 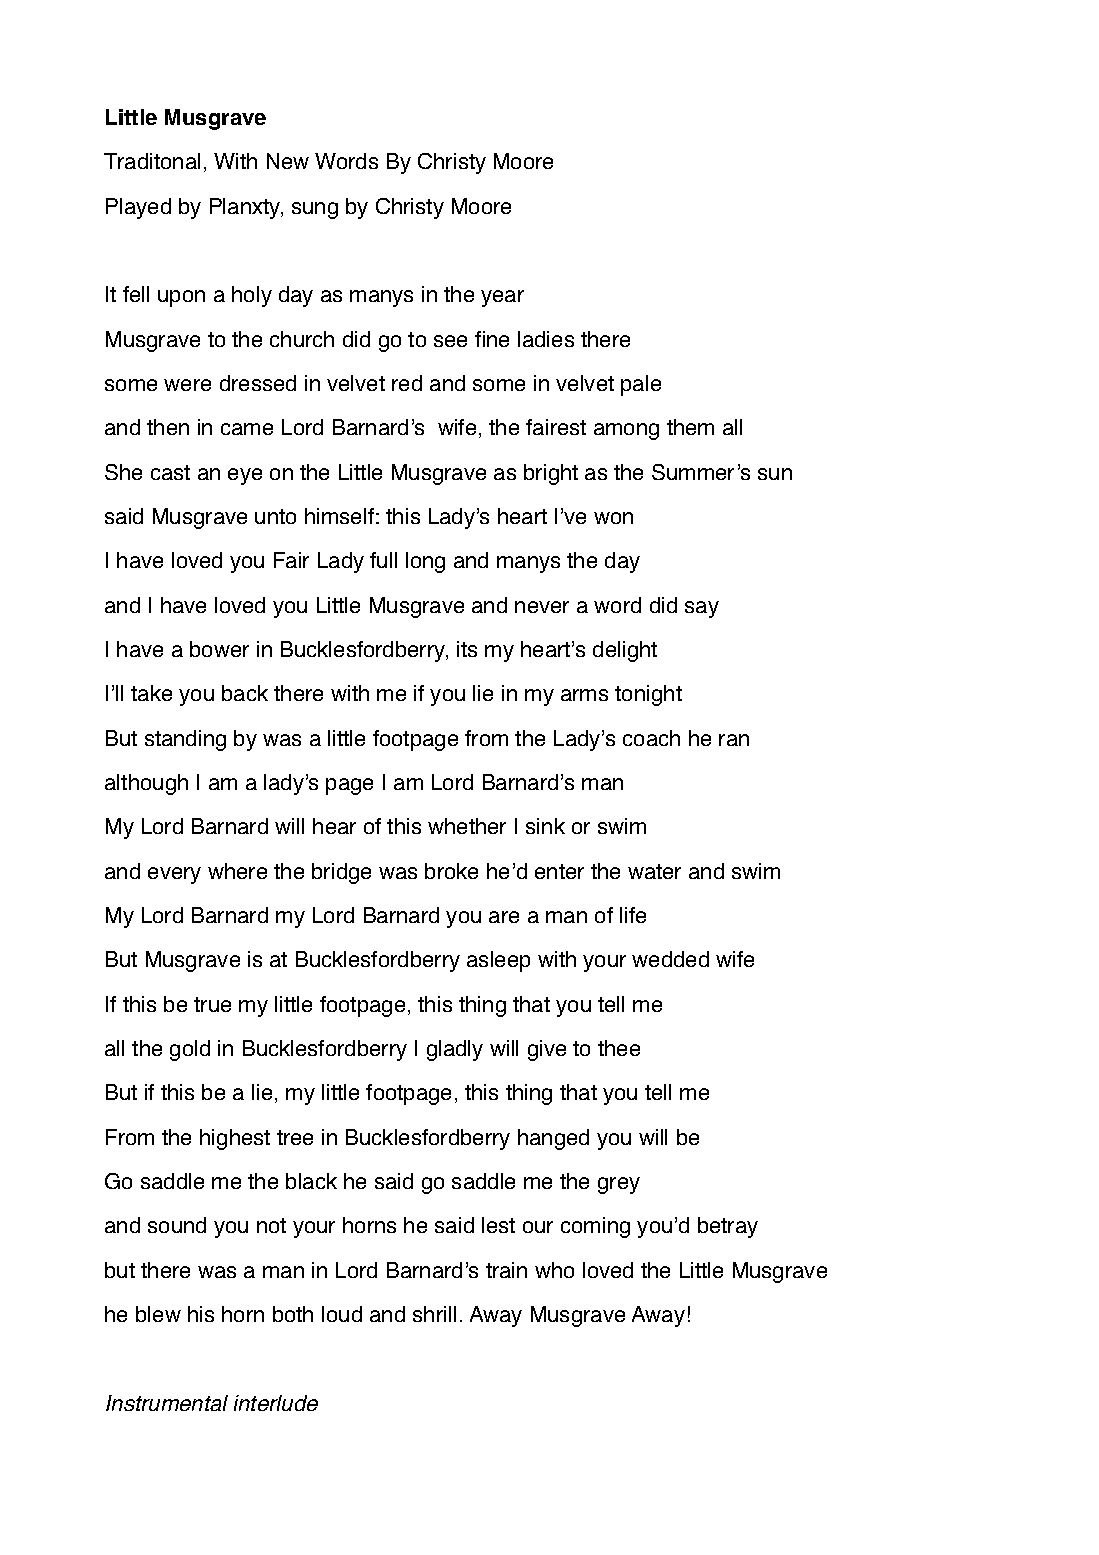 What do you see at coordinates (315, 210) in the document?
I see `sung` at bounding box center [315, 210].
